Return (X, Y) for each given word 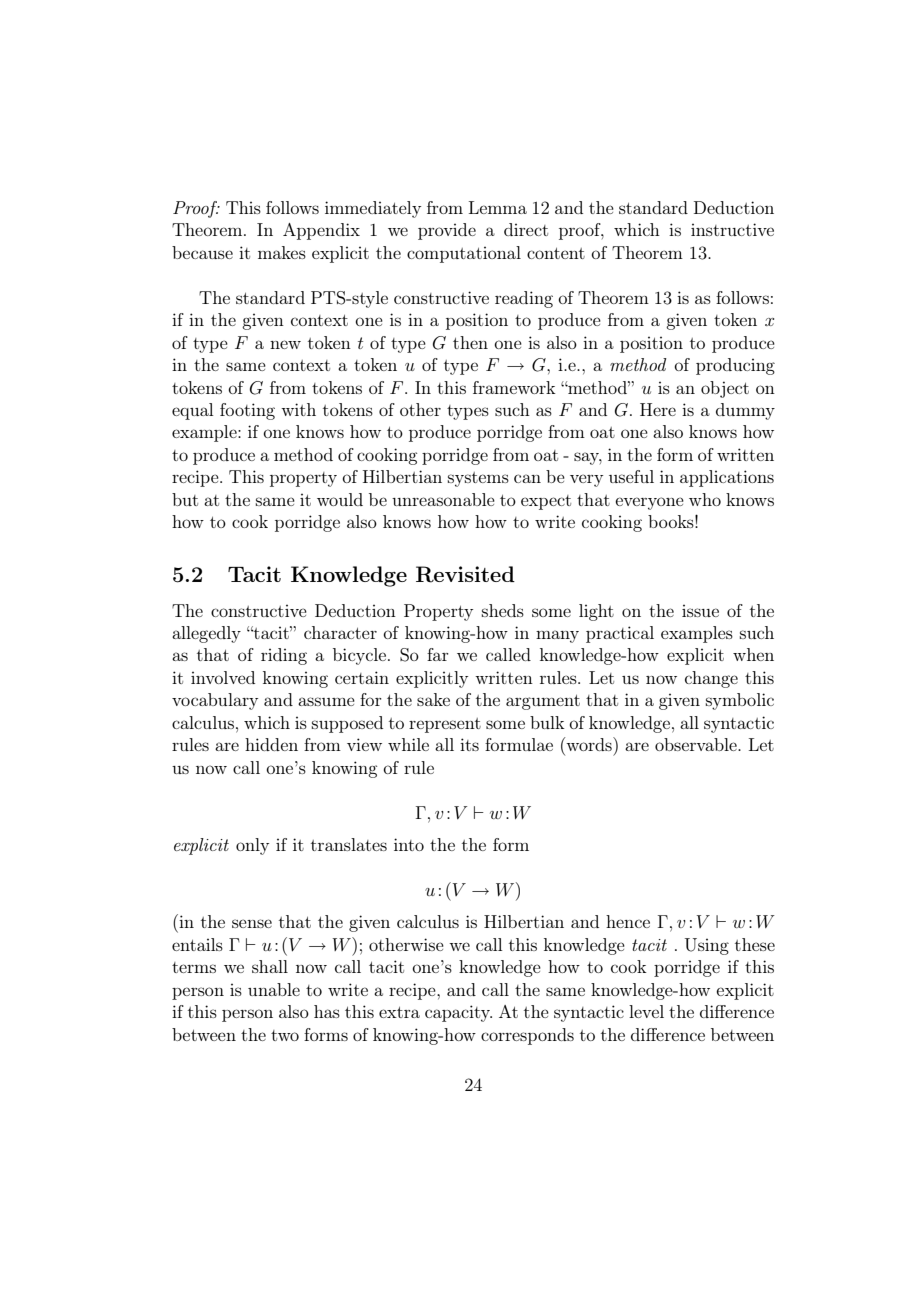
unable (274, 989)
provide (447, 231)
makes (282, 252)
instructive (732, 229)
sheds (503, 610)
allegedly (206, 634)
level (646, 1011)
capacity (458, 1013)
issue (700, 610)
